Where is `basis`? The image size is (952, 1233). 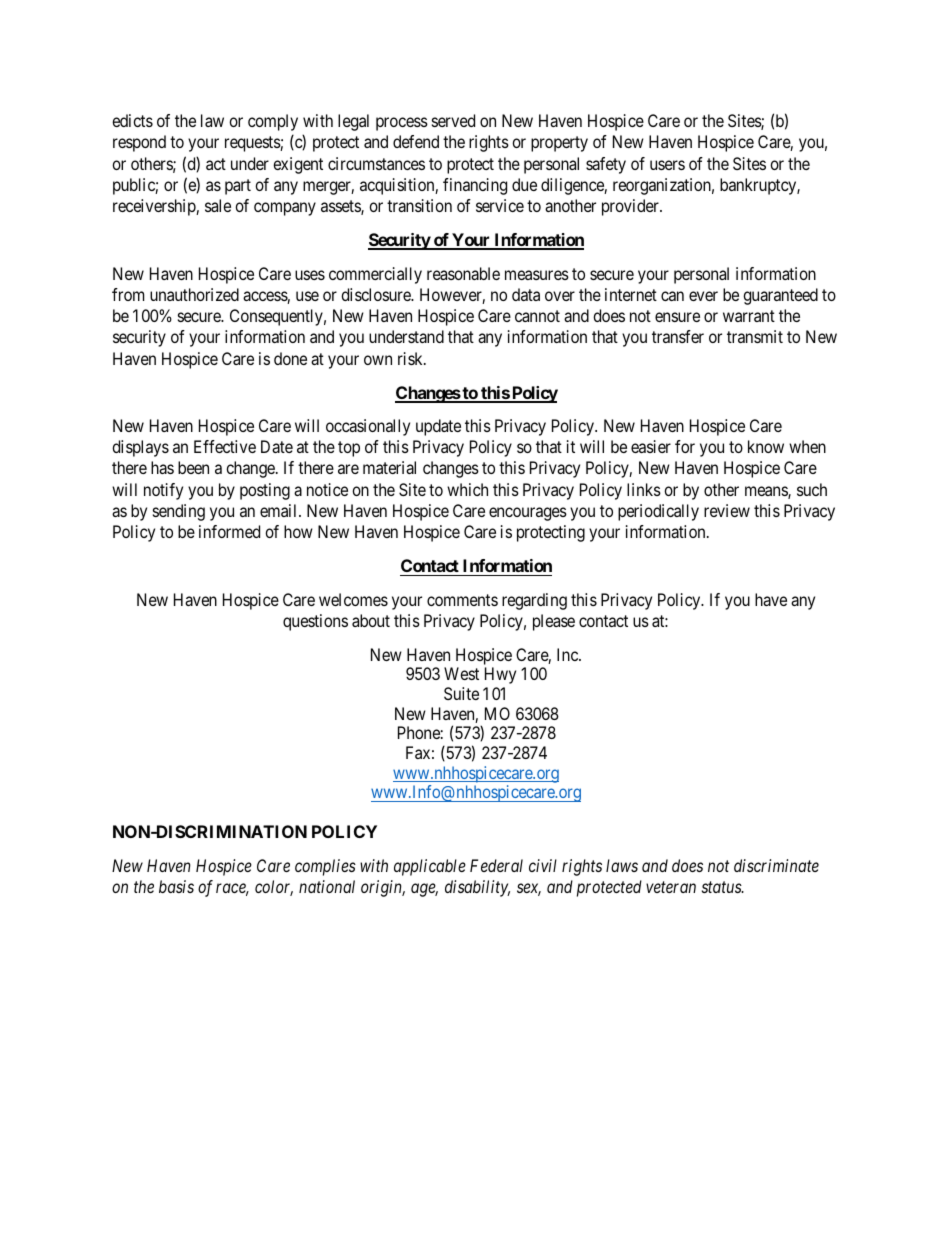
basis is located at coordinates (176, 886).
